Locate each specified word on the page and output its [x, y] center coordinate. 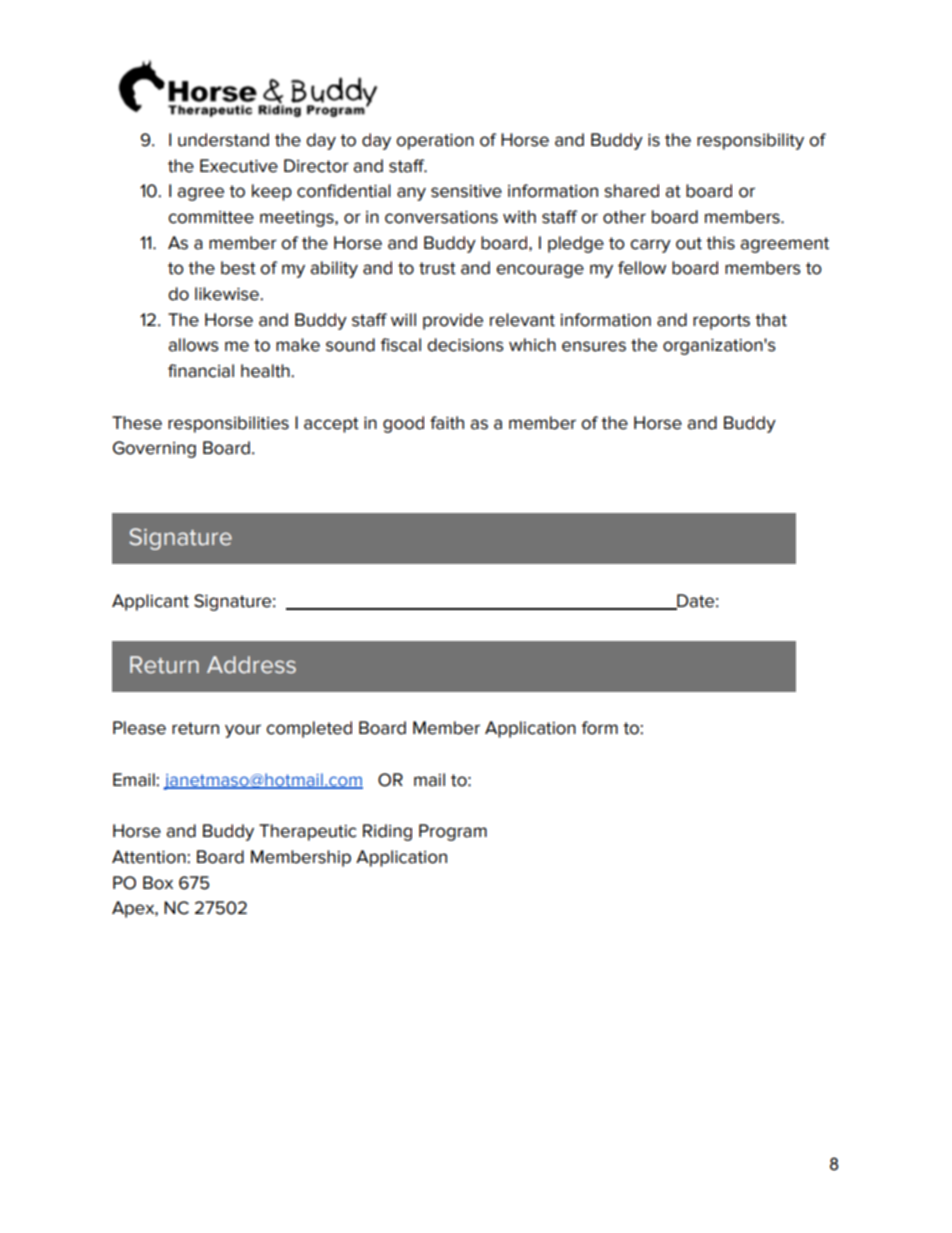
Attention [150, 857]
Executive [239, 166]
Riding [387, 832]
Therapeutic [307, 832]
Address [251, 665]
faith [447, 423]
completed [309, 729]
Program [453, 832]
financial [201, 371]
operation [435, 142]
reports [721, 322]
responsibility [750, 141]
